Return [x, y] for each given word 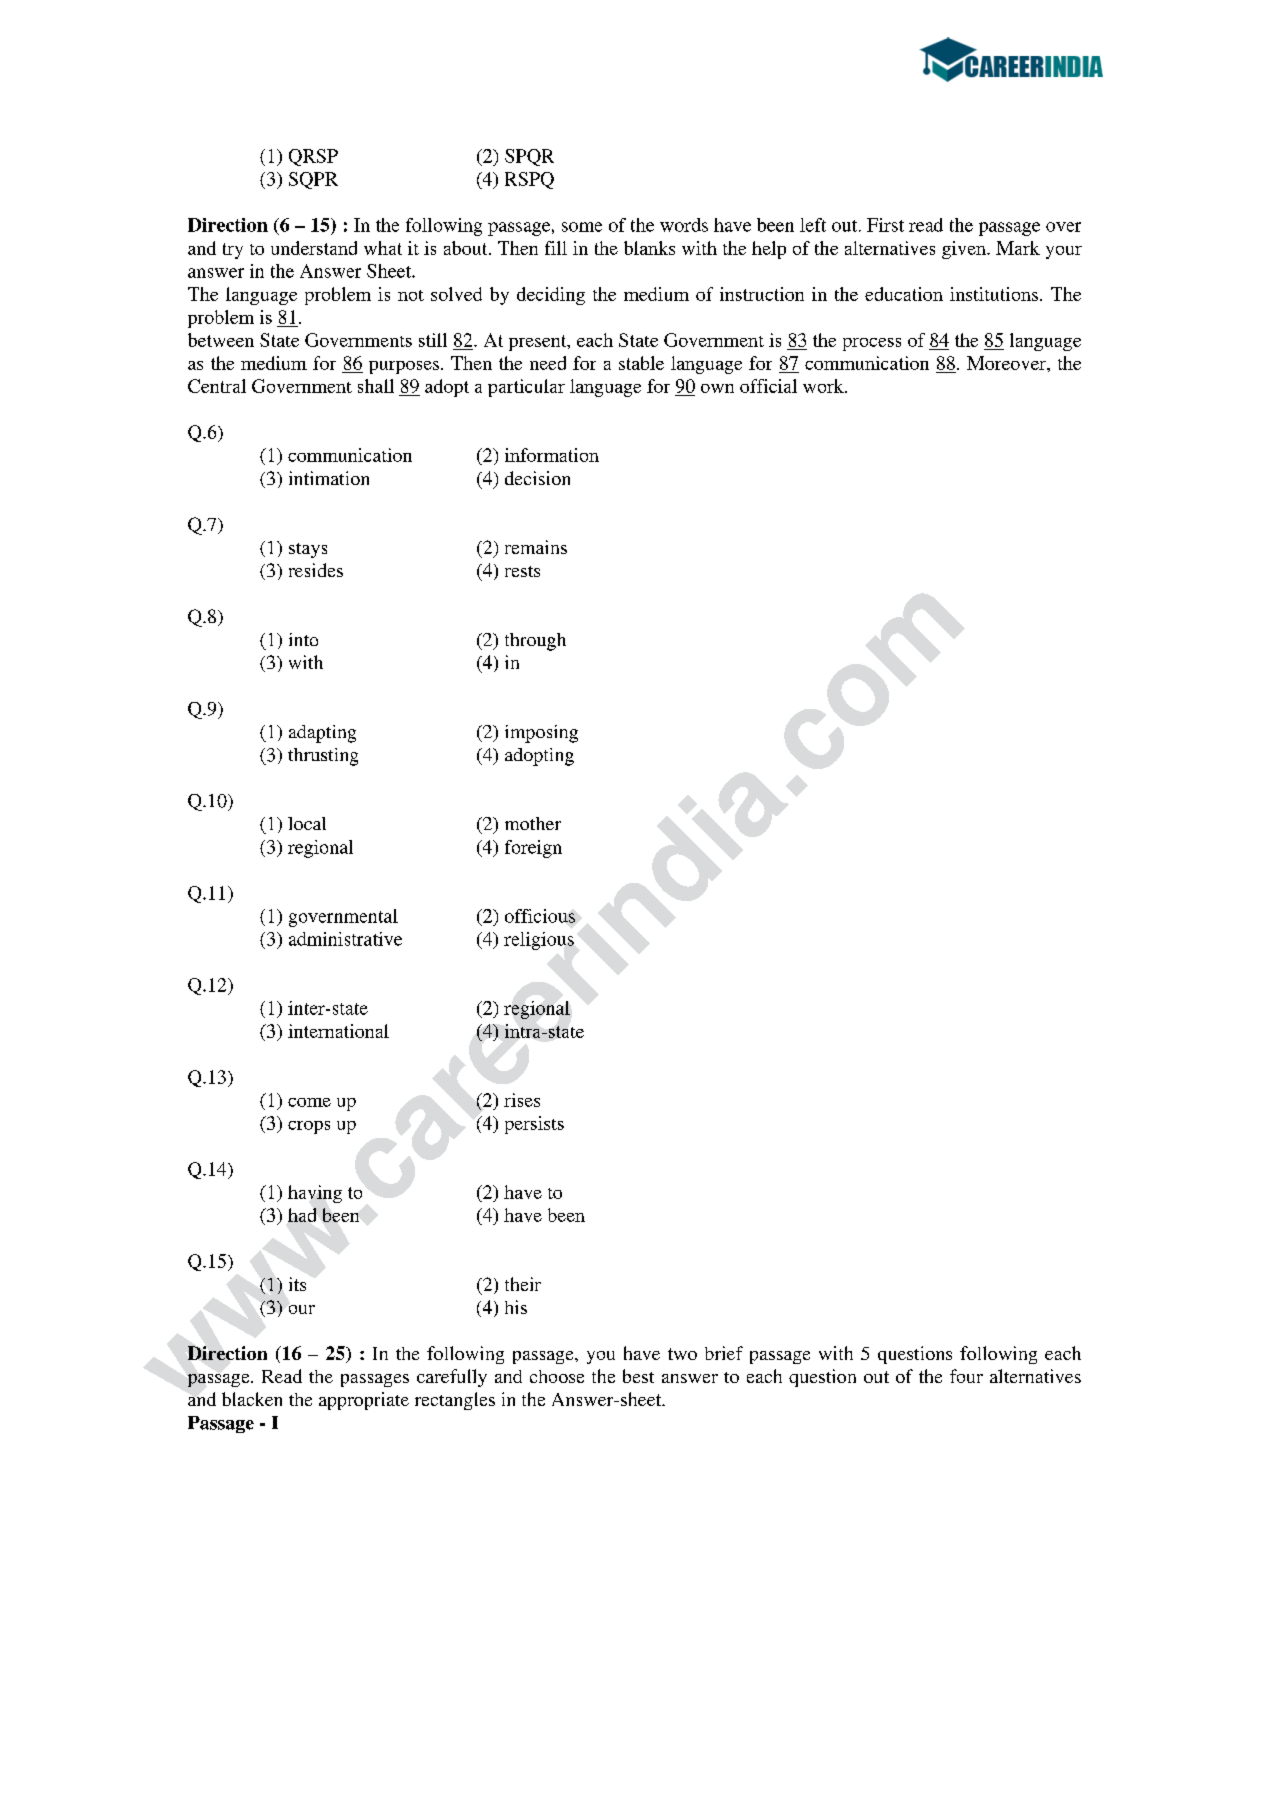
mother [533, 823]
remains [536, 547]
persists [534, 1125]
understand [314, 248]
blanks [649, 248]
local [307, 823]
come [309, 1102]
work [824, 386]
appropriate [364, 1401]
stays [308, 550]
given [965, 250]
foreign [533, 849]
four [966, 1376]
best [638, 1376]
